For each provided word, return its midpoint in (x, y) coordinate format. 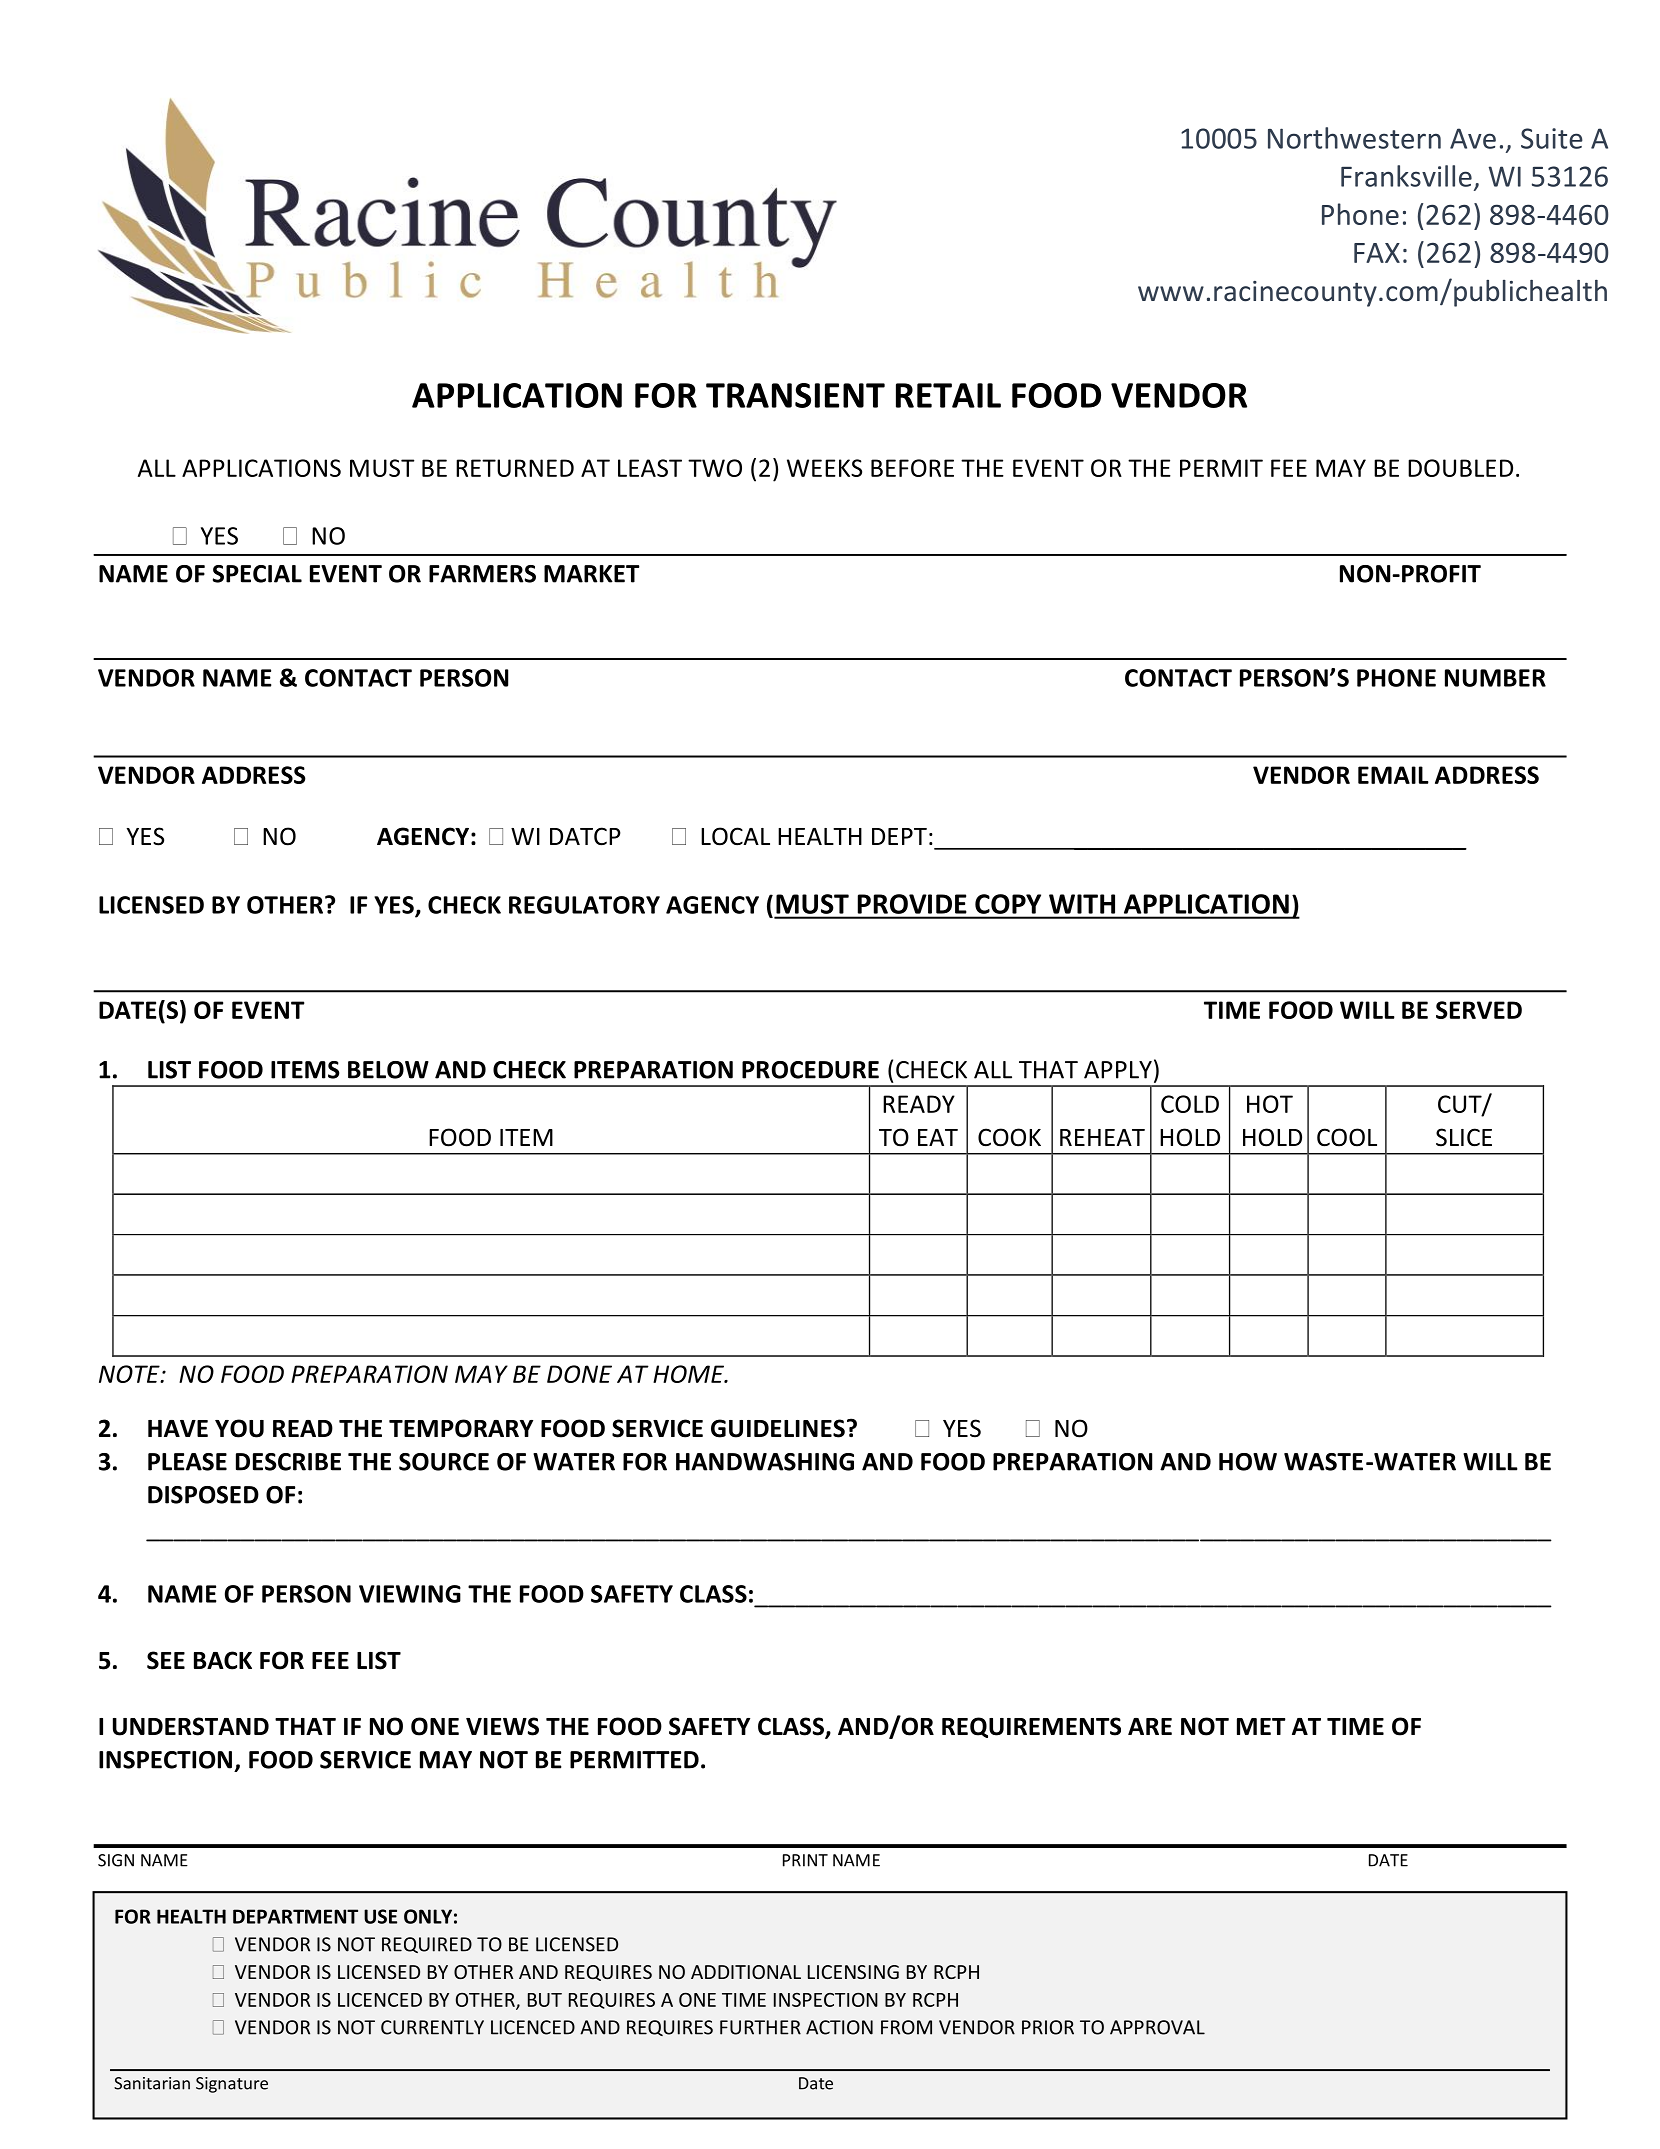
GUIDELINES (778, 1428)
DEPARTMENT (295, 1916)
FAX (1377, 253)
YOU (239, 1428)
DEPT (899, 836)
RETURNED (515, 468)
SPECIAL (257, 574)
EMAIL (1393, 775)
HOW (1248, 1462)
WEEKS (824, 468)
